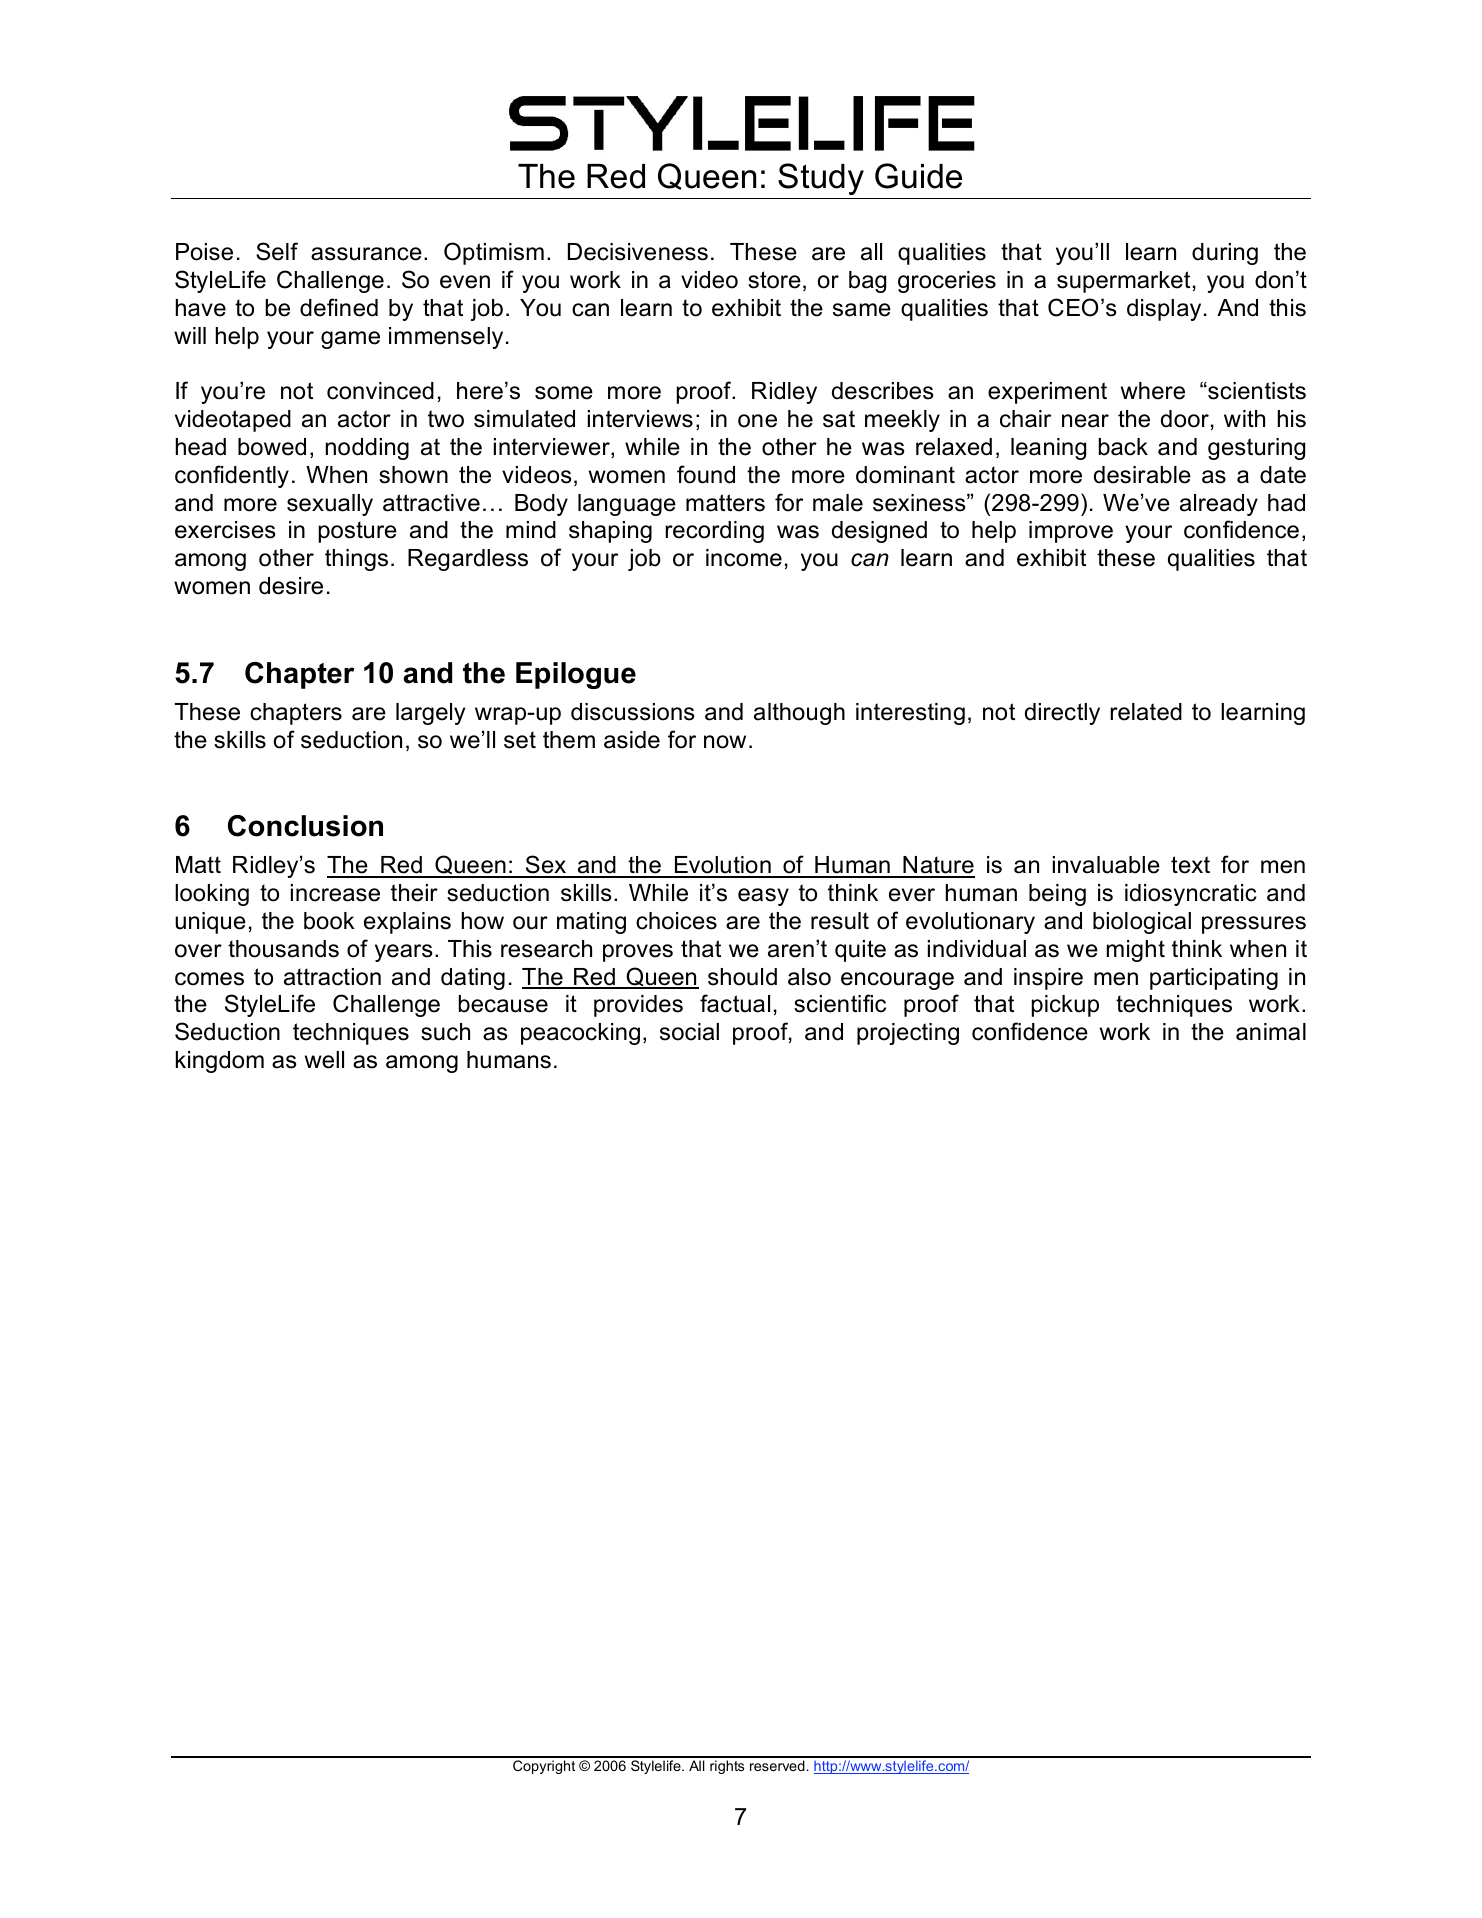 This screenshot has height=1918, width=1482. Describe the element at coordinates (324, 1060) in the screenshot. I see `well` at that location.
